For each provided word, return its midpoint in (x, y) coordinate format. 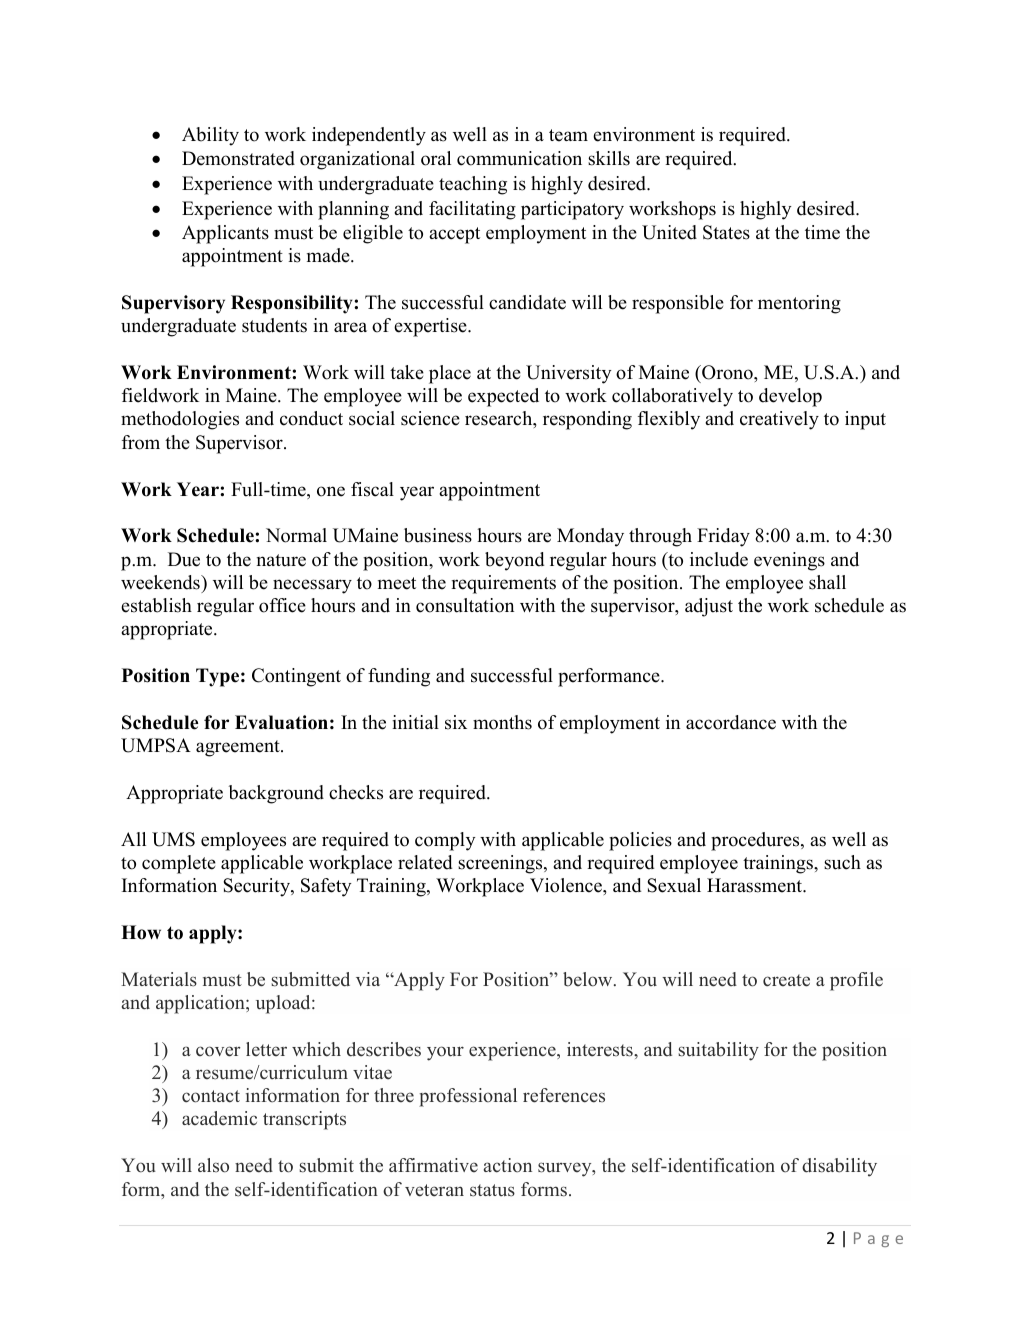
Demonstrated (238, 158)
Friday (723, 537)
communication (519, 158)
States (726, 232)
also (213, 1165)
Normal (296, 535)
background (276, 794)
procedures (756, 841)
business (438, 535)
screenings (501, 864)
